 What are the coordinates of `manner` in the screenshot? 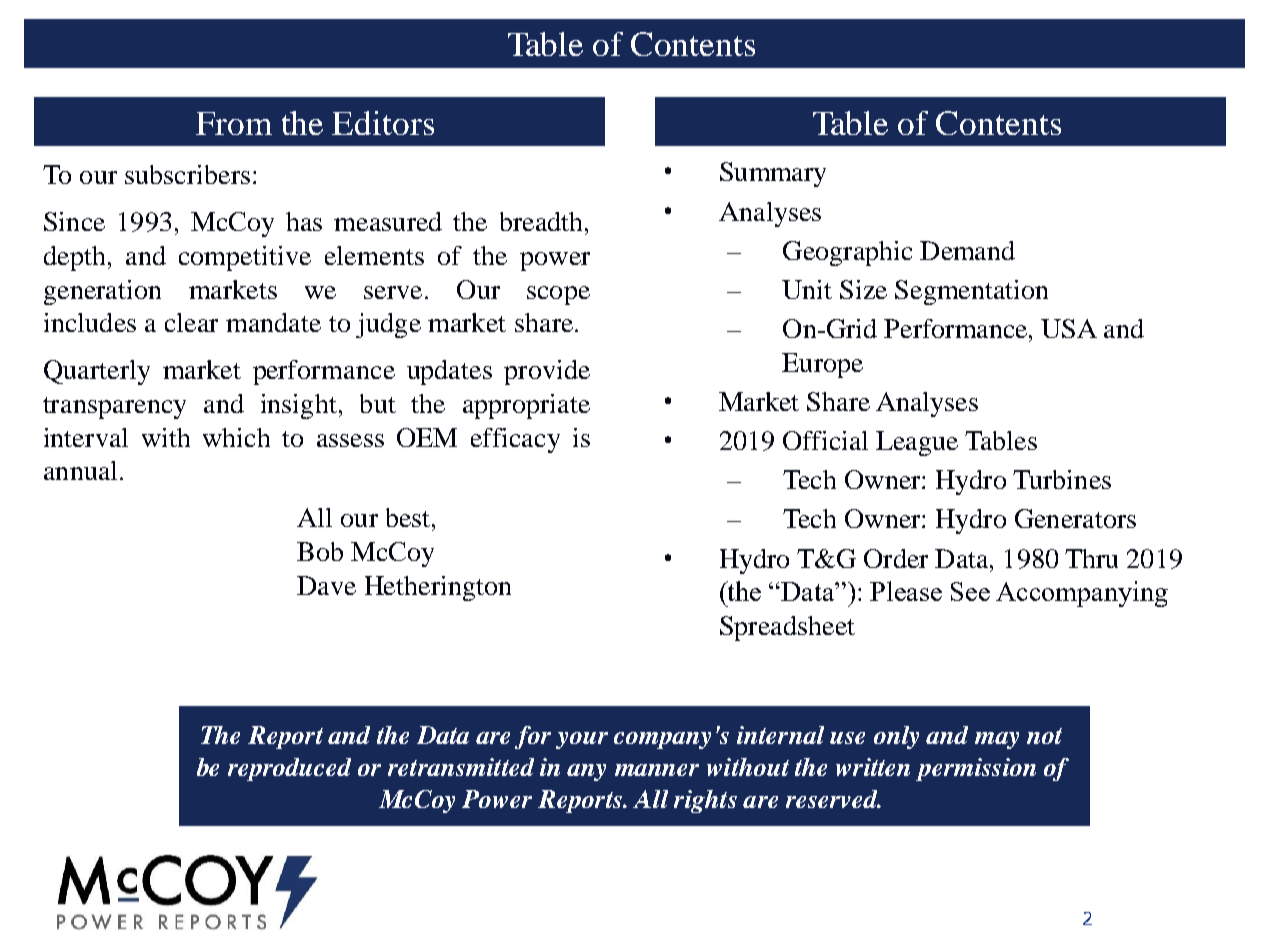 It's located at (657, 770).
